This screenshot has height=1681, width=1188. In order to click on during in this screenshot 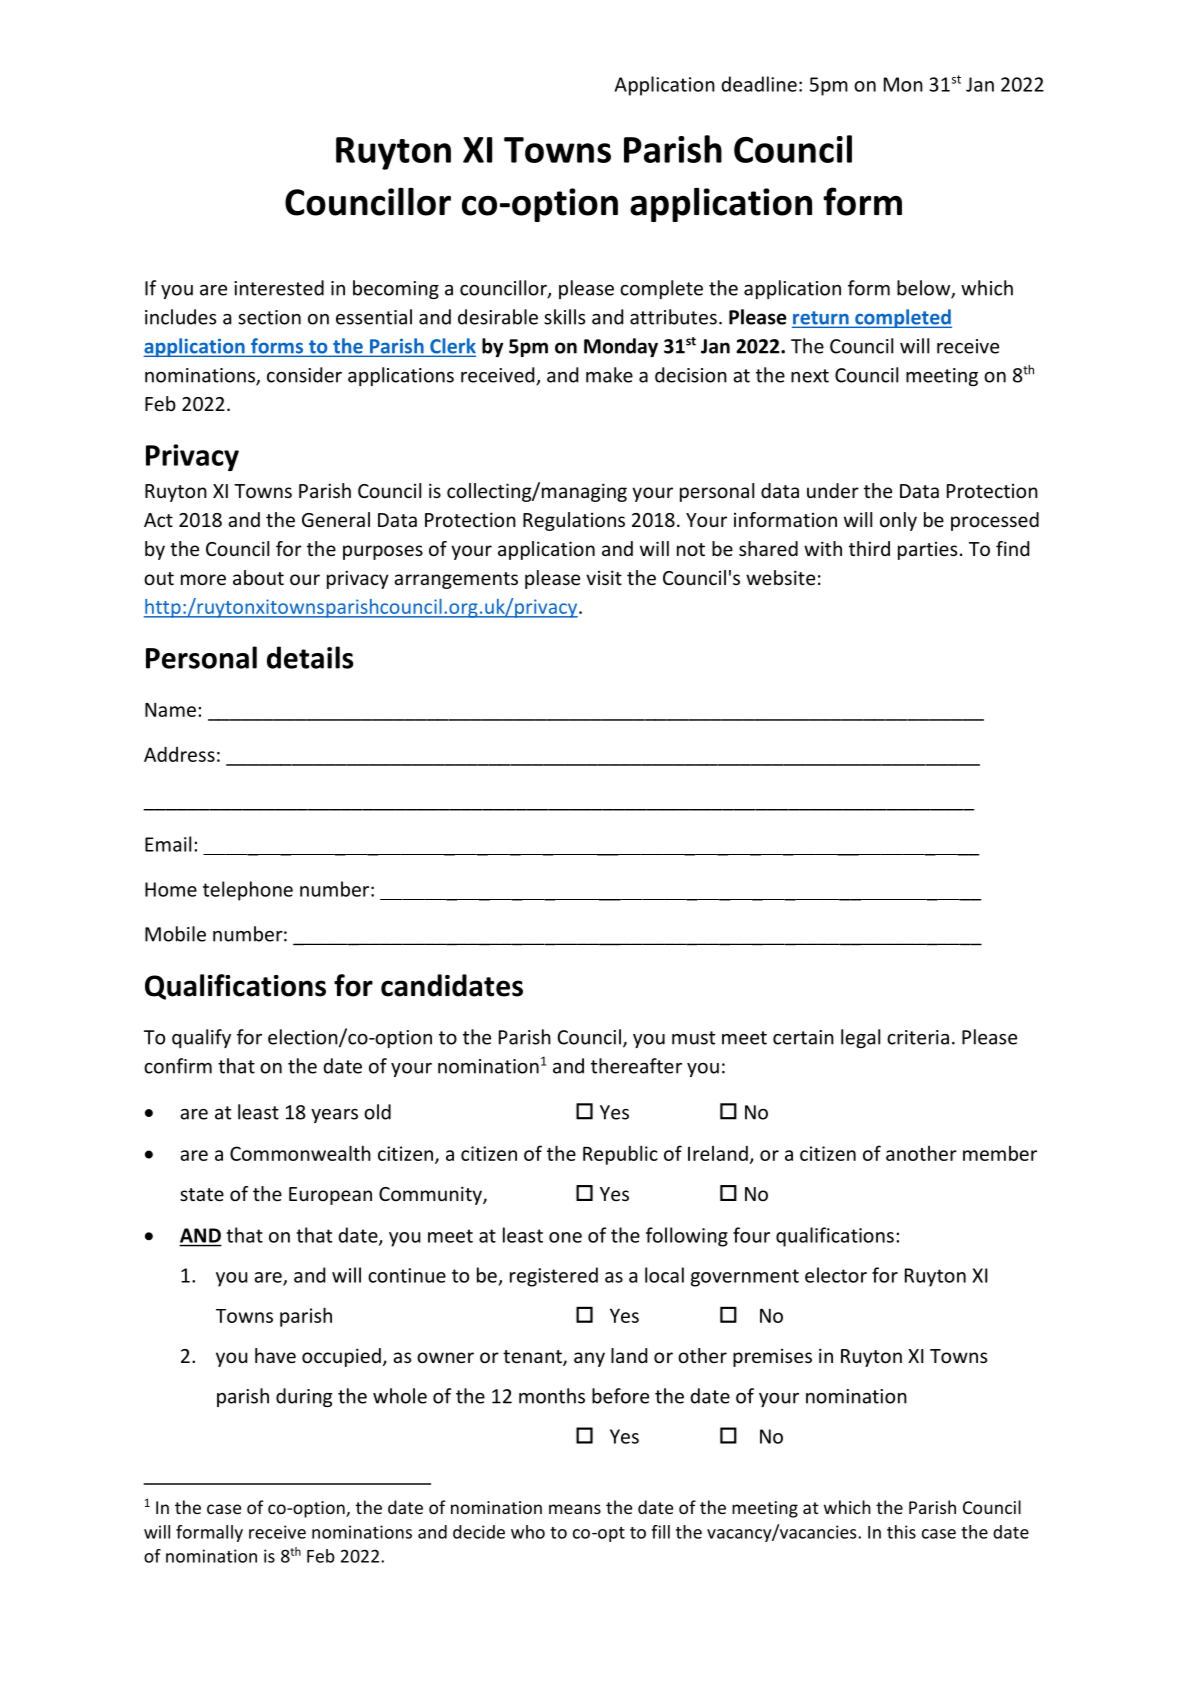, I will do `click(304, 1397)`.
